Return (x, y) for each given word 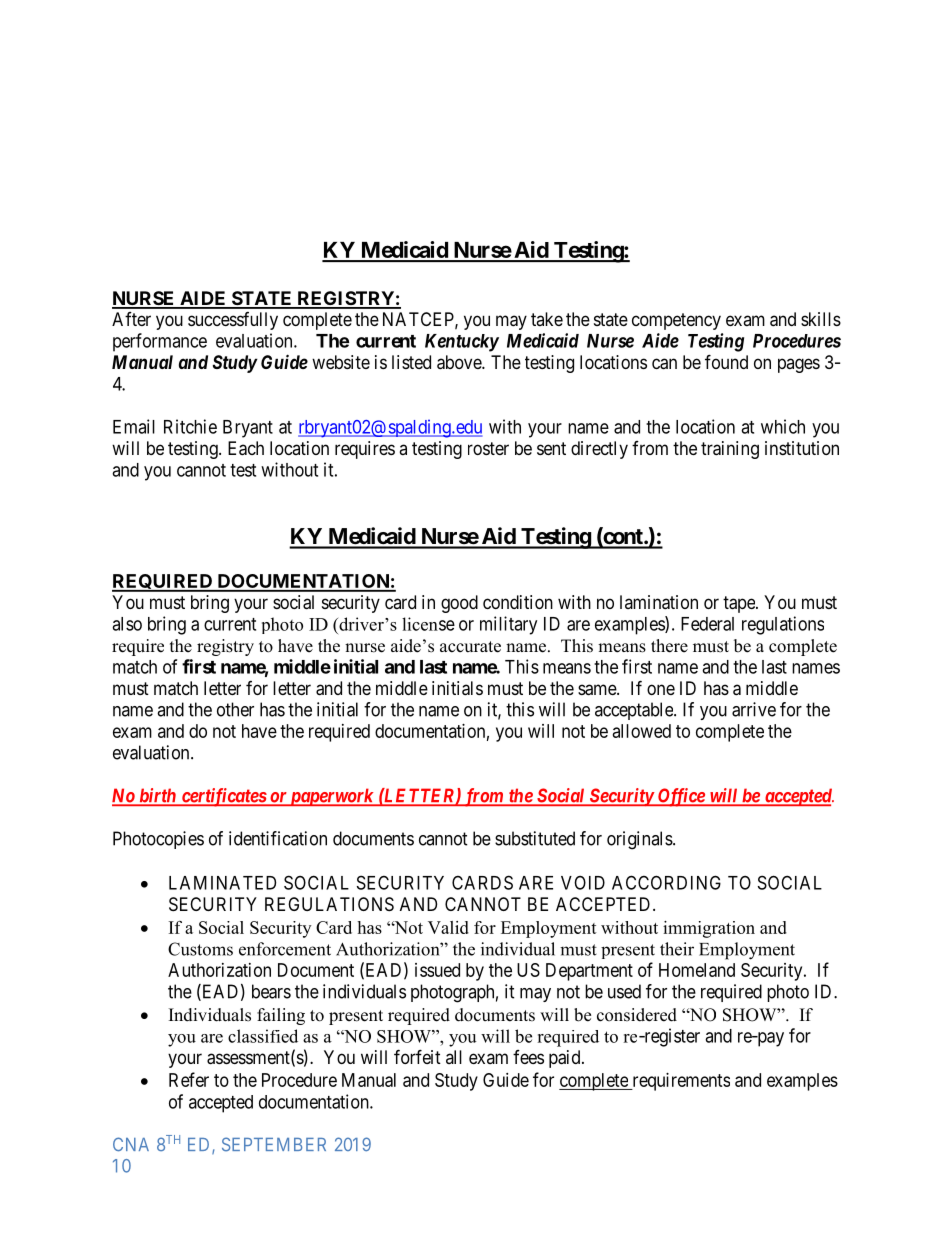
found (726, 361)
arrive (754, 709)
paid (566, 1059)
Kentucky (462, 343)
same (598, 690)
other (235, 709)
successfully (233, 321)
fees (528, 1057)
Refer (189, 1079)
